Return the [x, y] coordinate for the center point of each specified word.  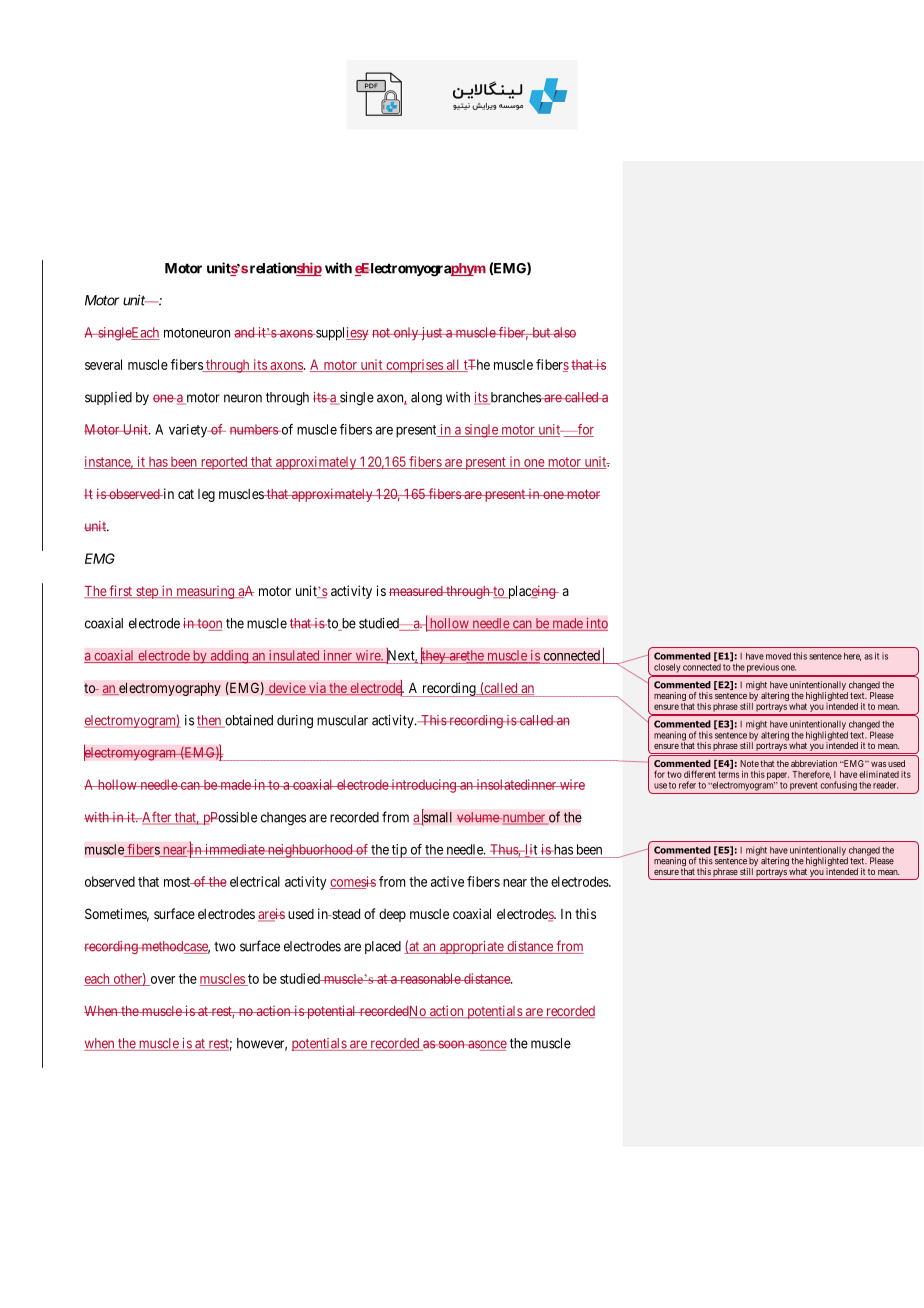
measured [417, 591]
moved [778, 656]
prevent [804, 786]
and [245, 332]
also [564, 332]
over [161, 981]
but [541, 332]
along [426, 399]
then [210, 721]
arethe [466, 656]
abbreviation [814, 763]
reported [224, 463]
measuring [205, 592]
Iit [530, 850]
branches [515, 398]
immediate [234, 849]
